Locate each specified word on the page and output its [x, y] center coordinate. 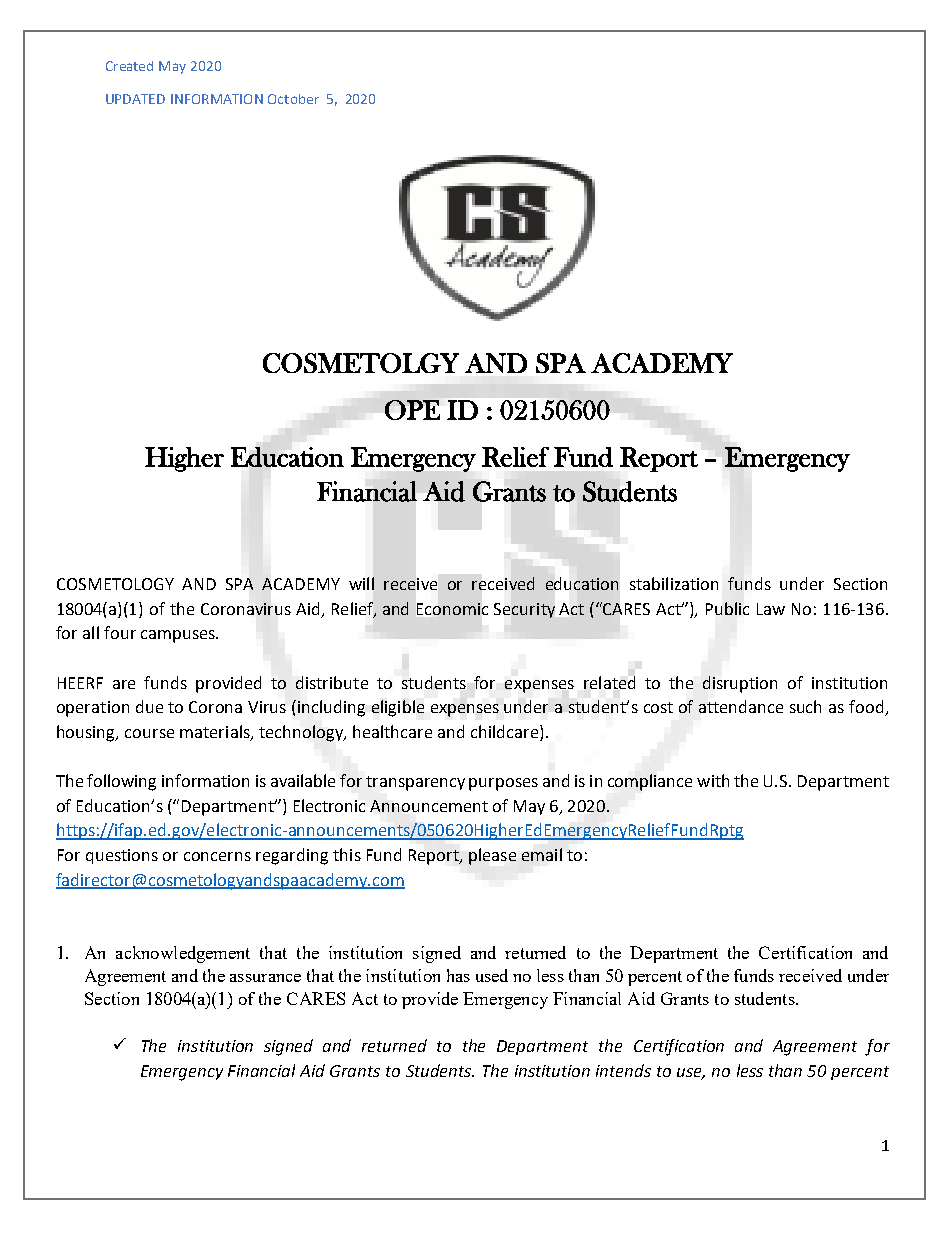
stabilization [674, 583]
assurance [265, 978]
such [805, 706]
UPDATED [135, 99]
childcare [506, 733]
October [293, 99]
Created [129, 66]
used [492, 975]
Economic [452, 609]
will [361, 583]
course [149, 733]
